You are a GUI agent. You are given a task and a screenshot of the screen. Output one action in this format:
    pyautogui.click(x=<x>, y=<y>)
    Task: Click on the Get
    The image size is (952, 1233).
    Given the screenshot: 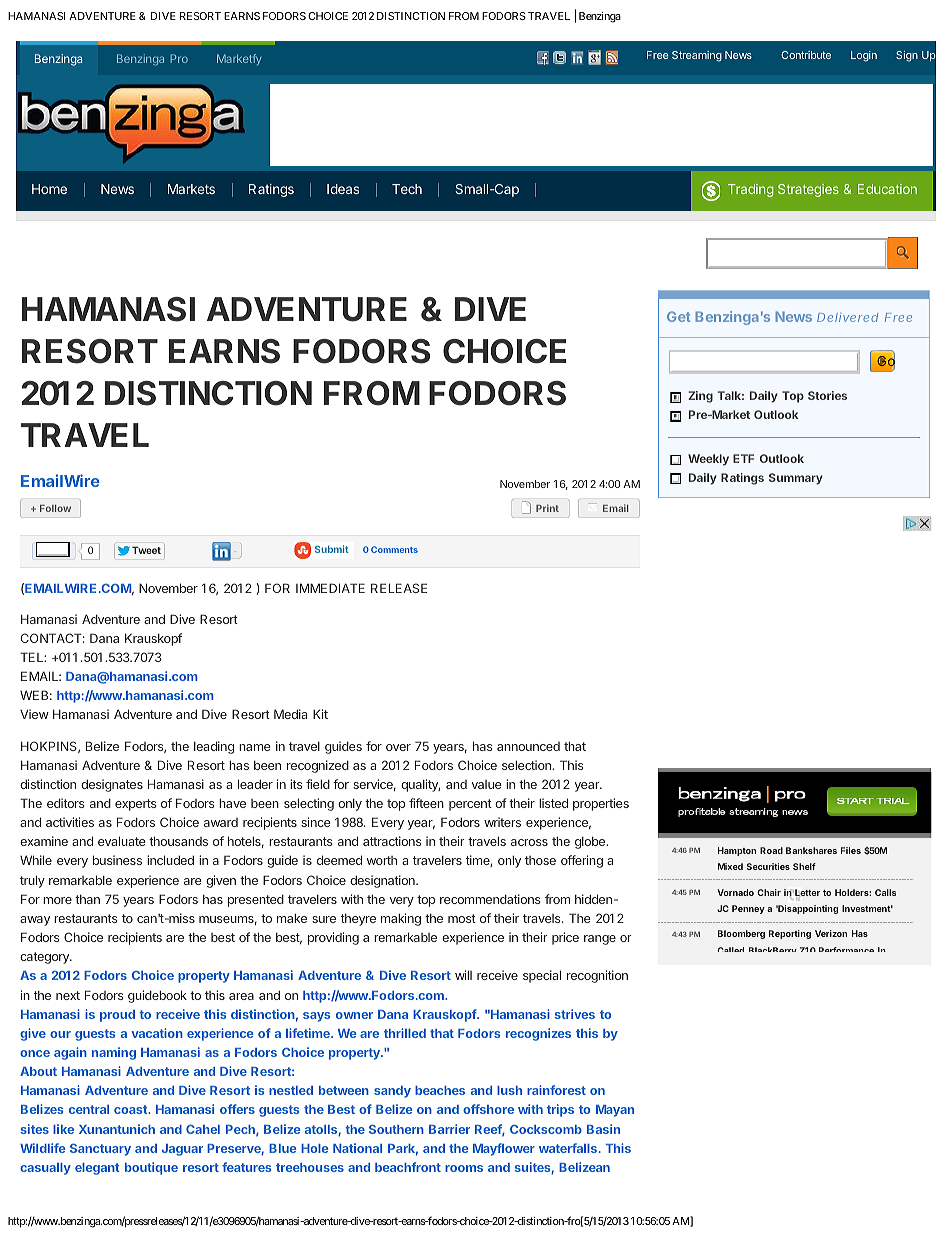 What is the action you would take?
    pyautogui.click(x=678, y=316)
